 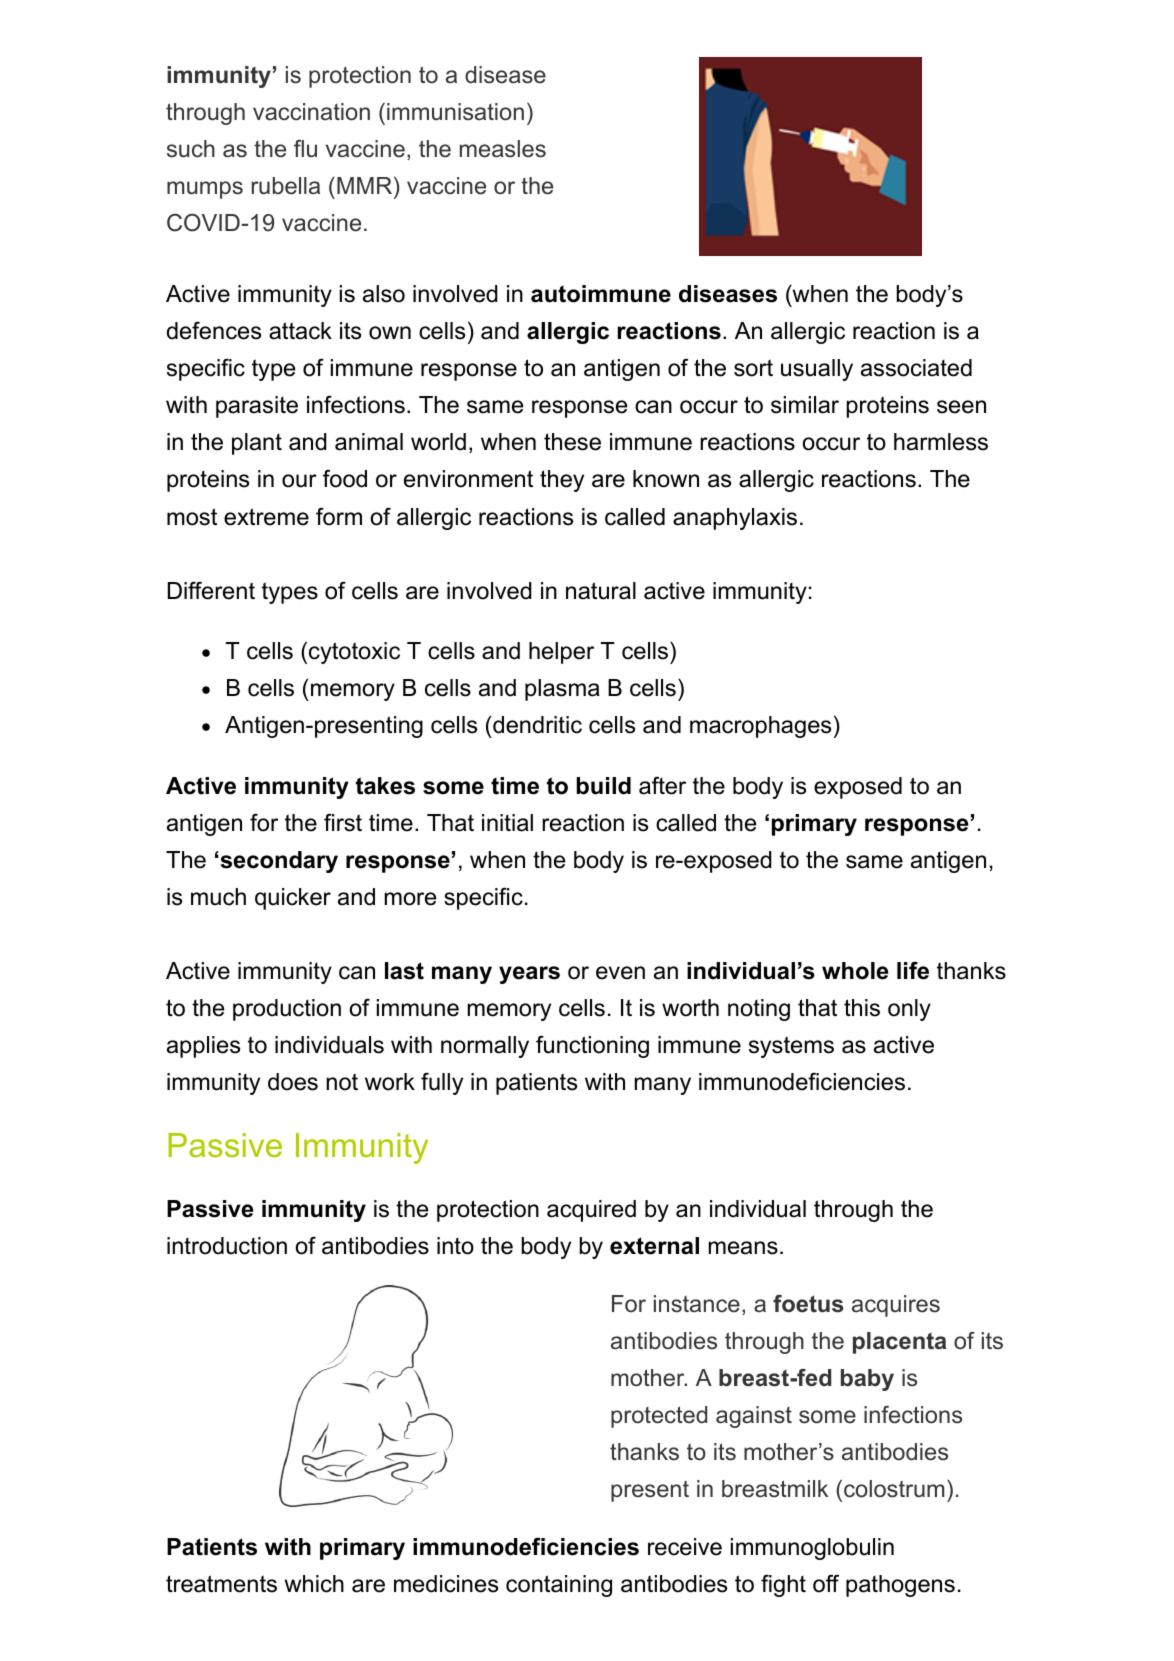 What do you see at coordinates (559, 1586) in the document?
I see `containing` at bounding box center [559, 1586].
